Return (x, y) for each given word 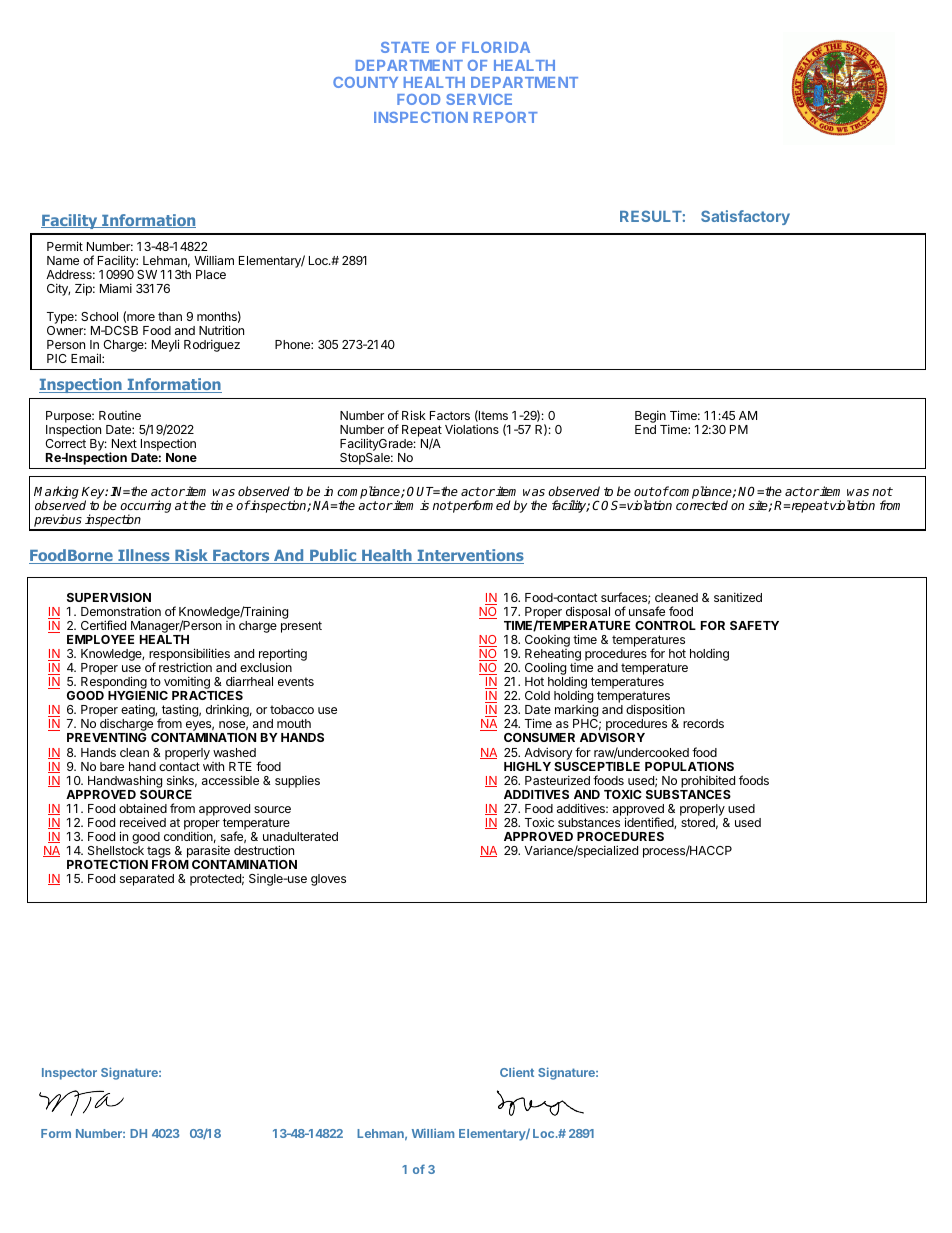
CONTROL (665, 625)
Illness (144, 556)
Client (517, 1072)
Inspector (69, 1074)
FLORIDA (496, 47)
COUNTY (365, 82)
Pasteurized (557, 780)
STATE (405, 47)
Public (333, 556)
